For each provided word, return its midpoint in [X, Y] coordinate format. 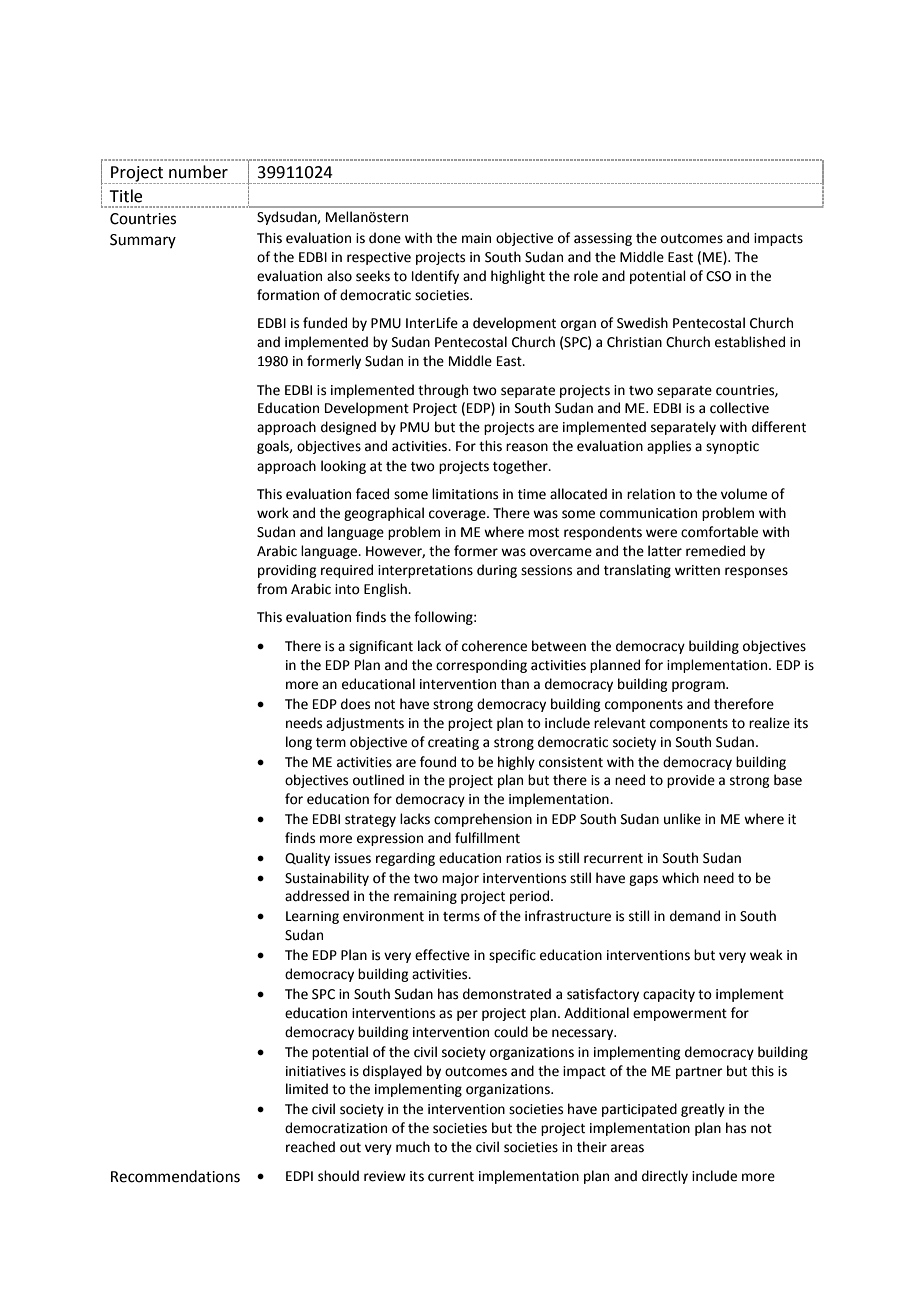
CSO [718, 276]
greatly [703, 1110]
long [299, 743]
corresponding [481, 666]
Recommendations [175, 1176]
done [385, 238]
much [413, 1147]
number [198, 172]
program [699, 686]
